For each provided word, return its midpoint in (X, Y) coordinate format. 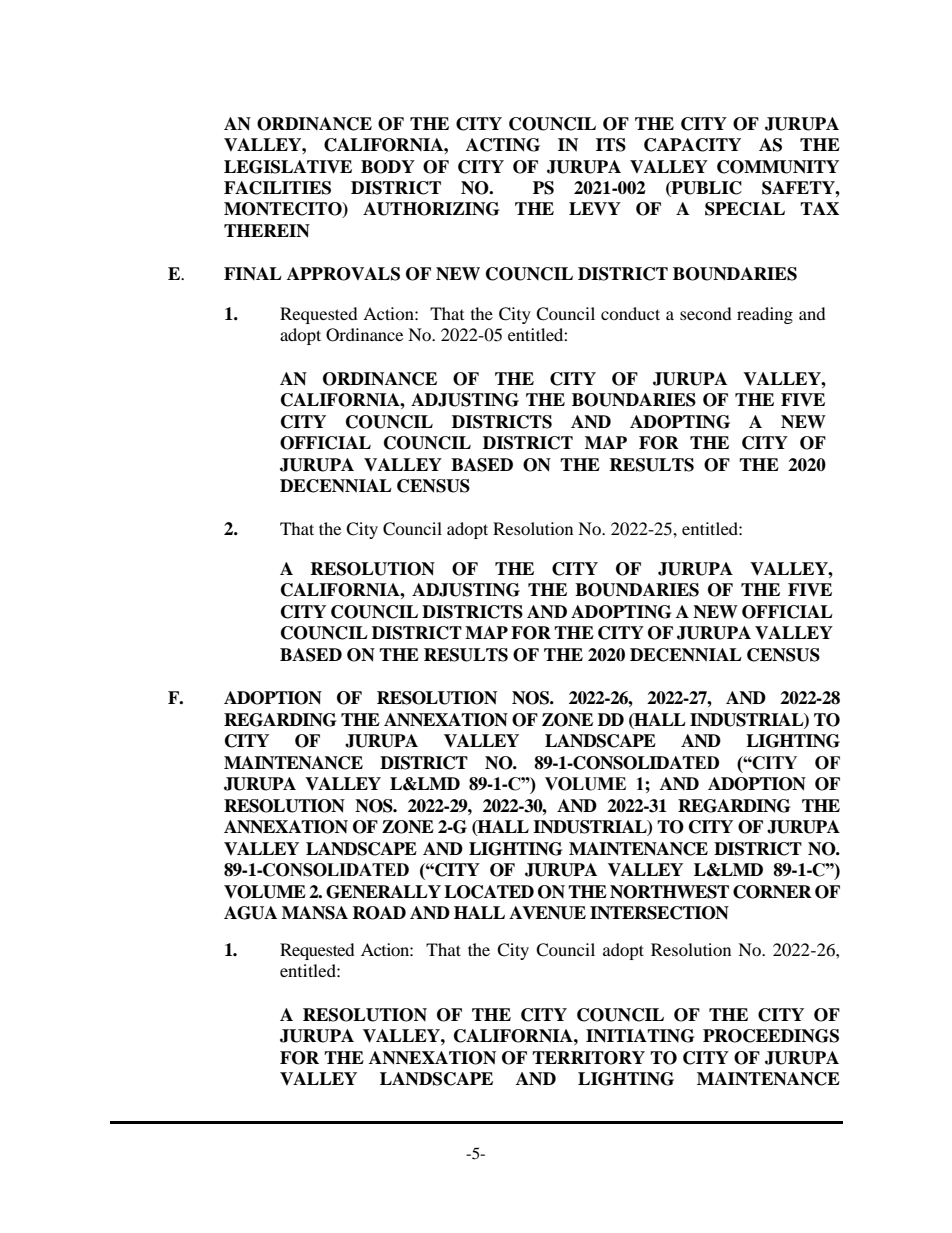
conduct (630, 313)
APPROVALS (343, 274)
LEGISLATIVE (288, 167)
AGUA (250, 913)
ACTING (503, 145)
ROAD (379, 913)
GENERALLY (383, 892)
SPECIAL (745, 209)
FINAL (253, 273)
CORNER (772, 892)
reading (765, 315)
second (706, 313)
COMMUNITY (778, 167)
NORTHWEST (669, 892)
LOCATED (489, 892)
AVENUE (547, 913)
